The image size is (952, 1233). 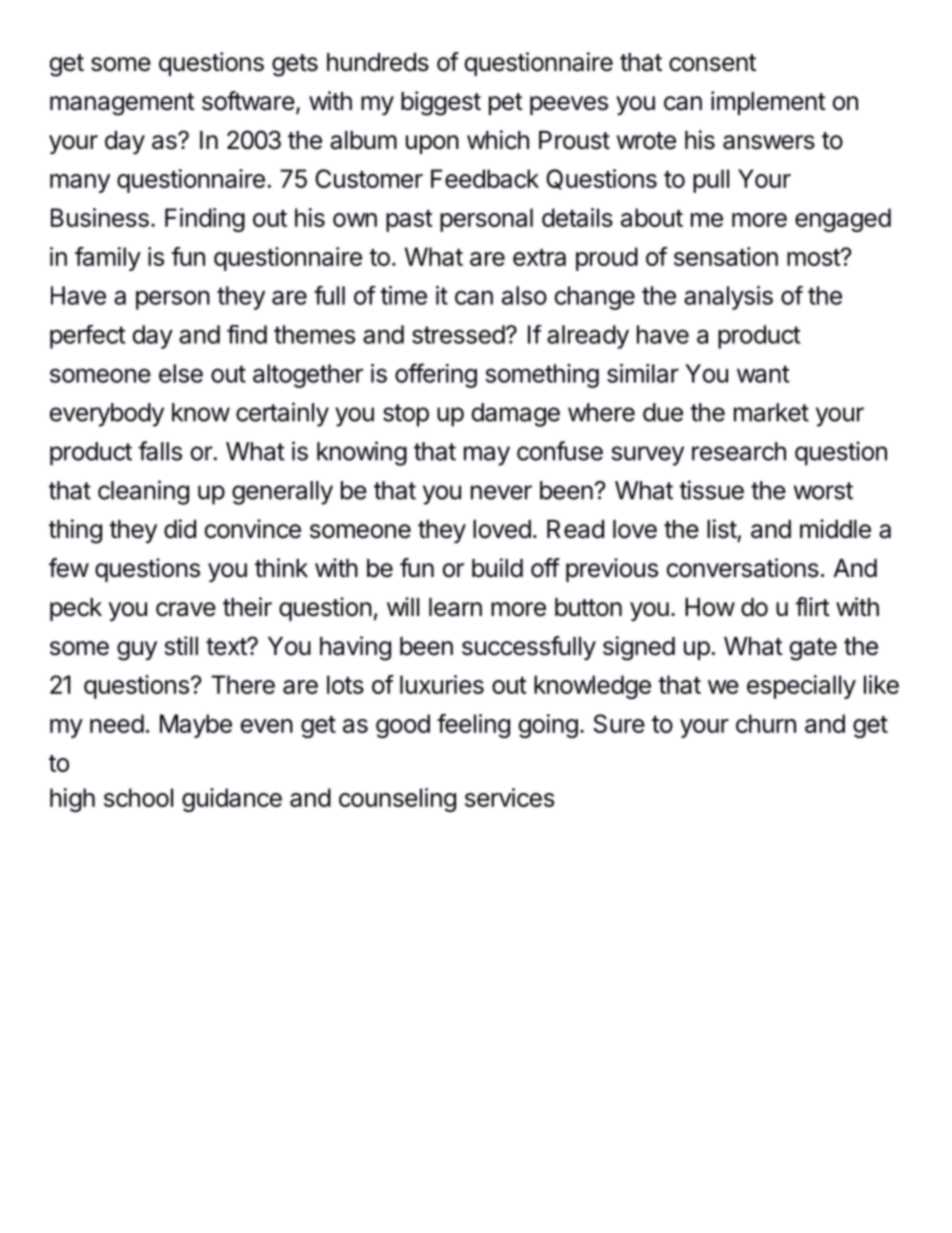 What do you see at coordinates (160, 451) in the screenshot?
I see `falls` at bounding box center [160, 451].
